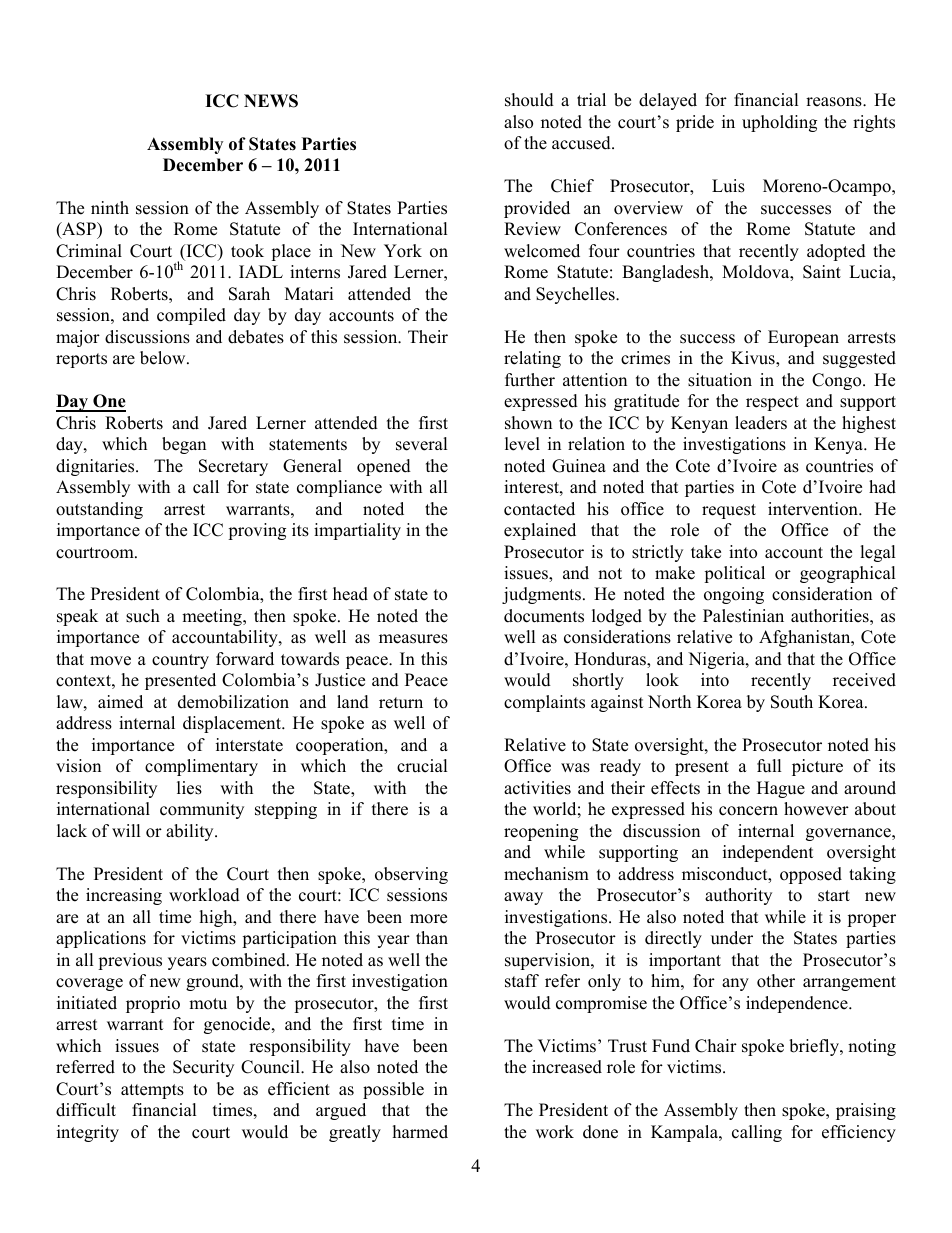  What do you see at coordinates (768, 853) in the image?
I see `independent` at bounding box center [768, 853].
